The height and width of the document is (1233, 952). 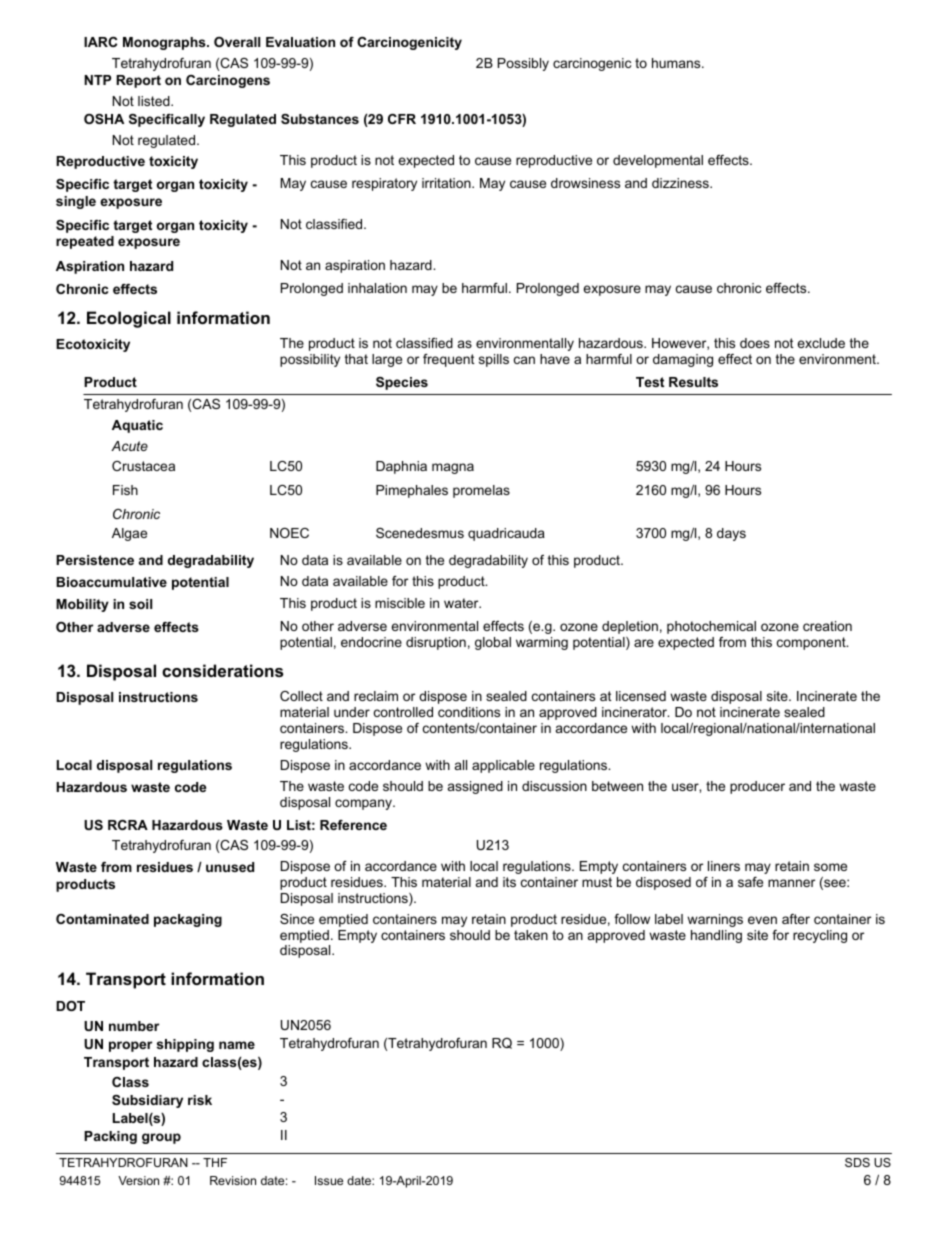 I want to click on Possibly, so click(x=523, y=64).
